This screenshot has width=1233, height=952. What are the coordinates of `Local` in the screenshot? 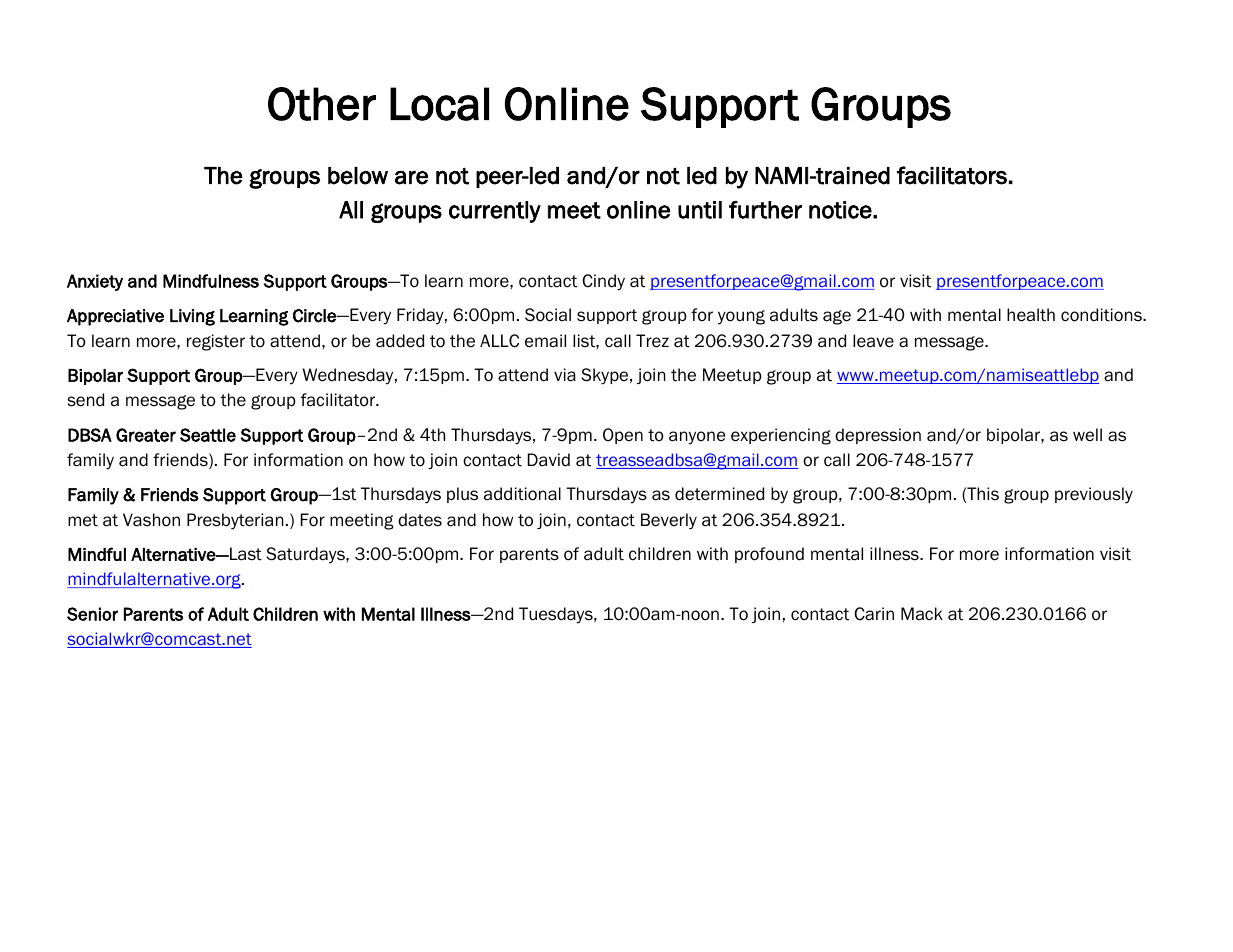 It's located at (439, 104).
